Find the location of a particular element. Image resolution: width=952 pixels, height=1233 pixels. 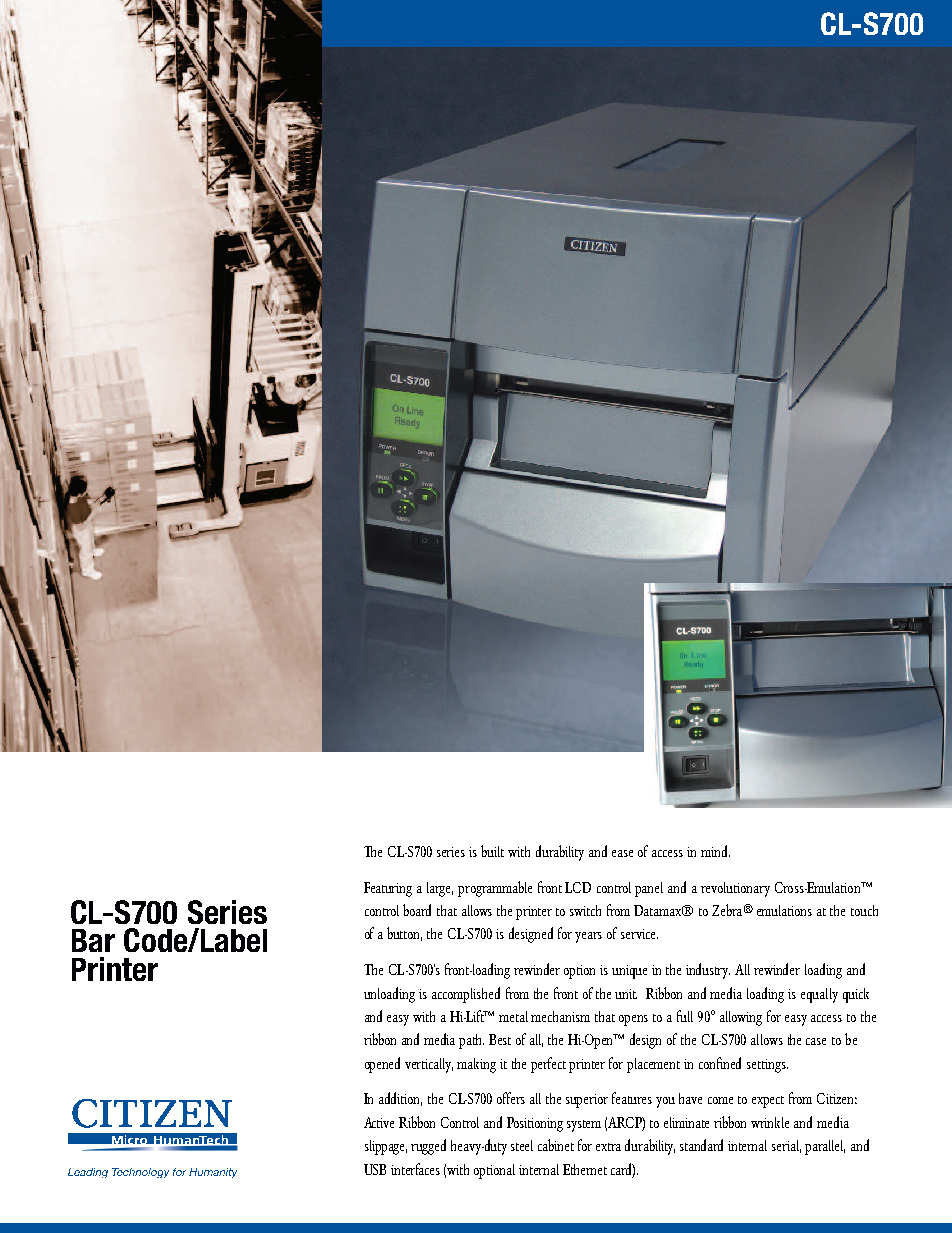

opened is located at coordinates (382, 1065).
